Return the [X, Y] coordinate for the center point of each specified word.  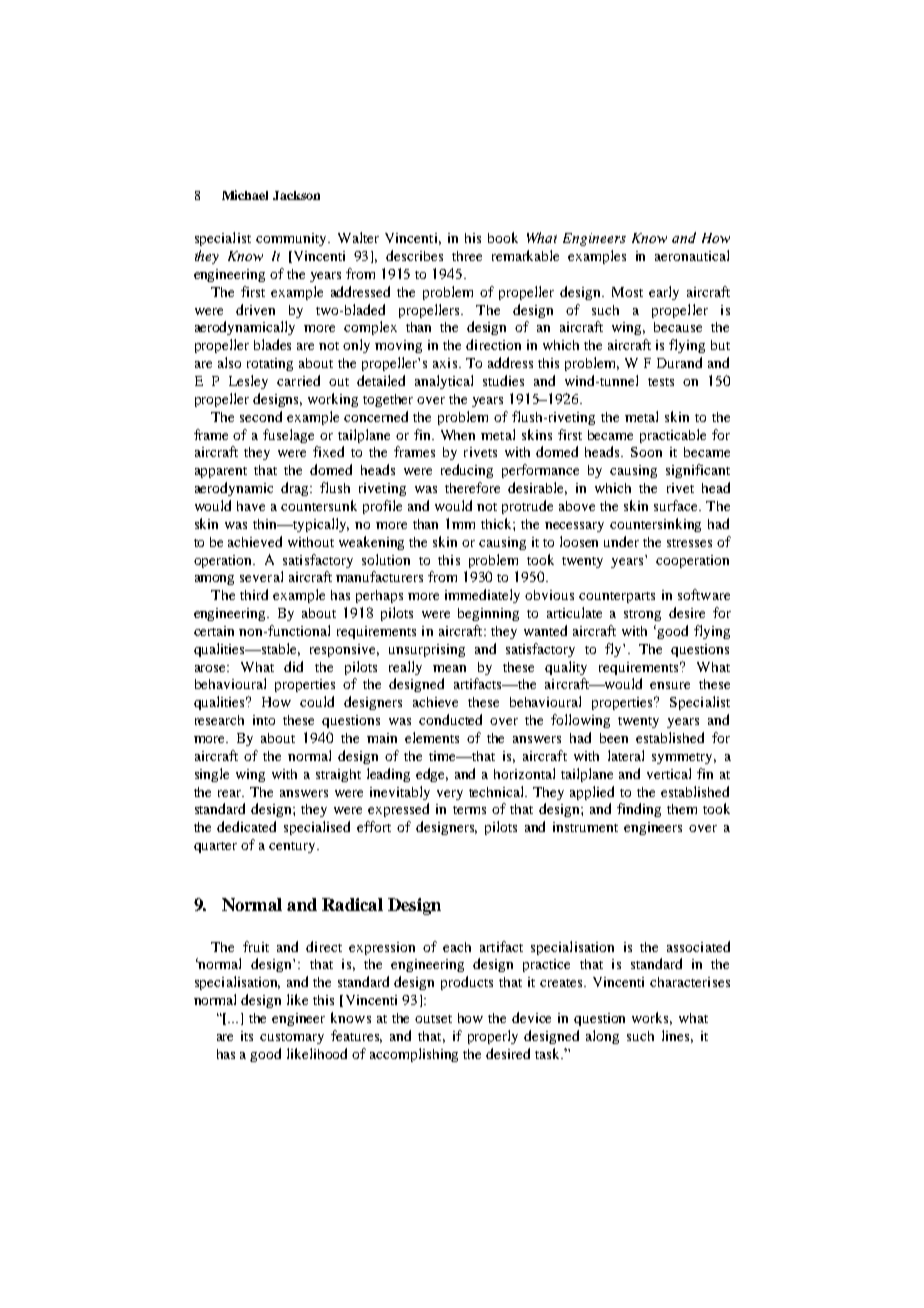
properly [493, 1037]
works [652, 1018]
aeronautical [692, 255]
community [293, 239]
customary [292, 1038]
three [467, 256]
